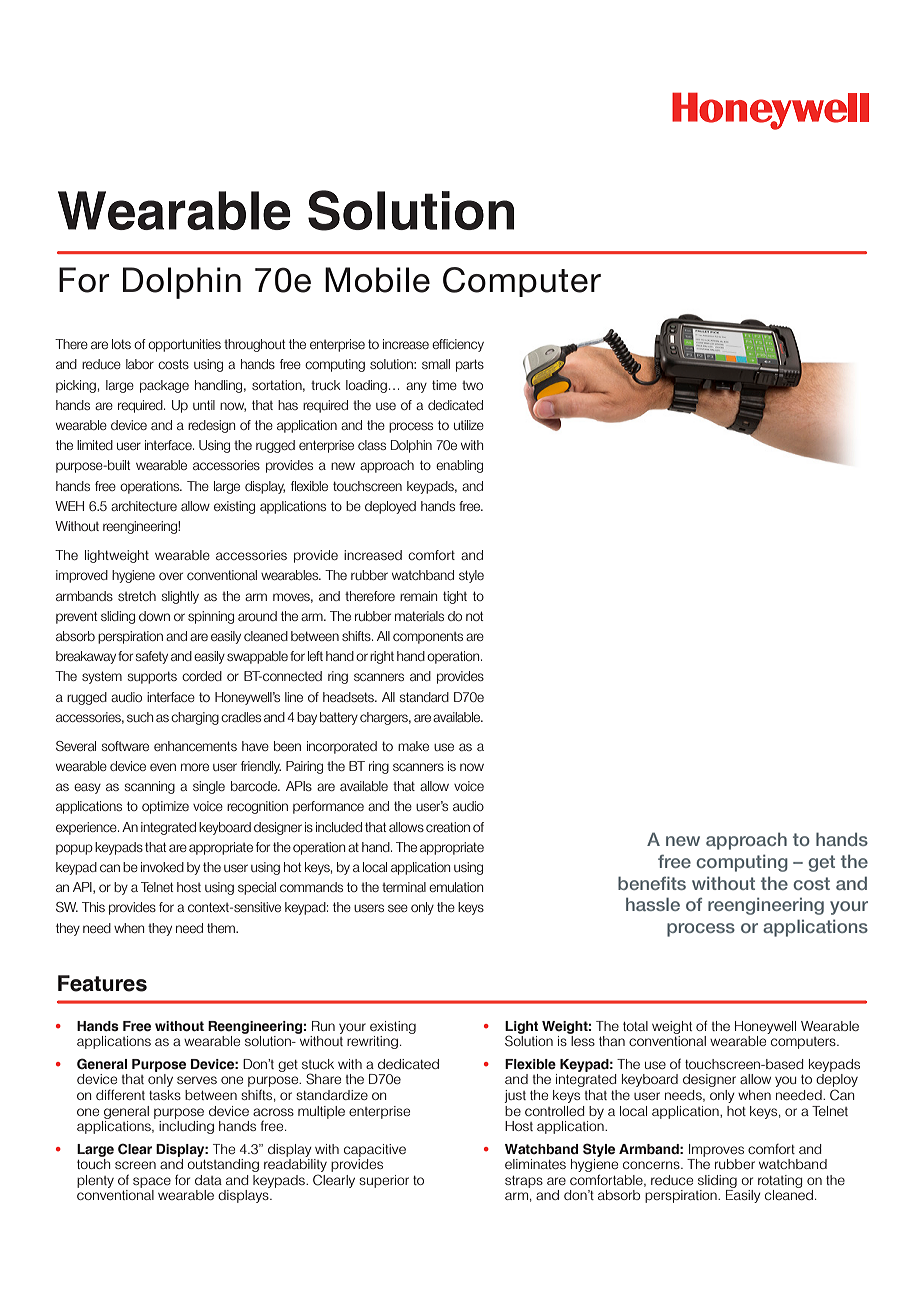 This screenshot has height=1308, width=924. I want to click on Improves, so click(716, 1150).
